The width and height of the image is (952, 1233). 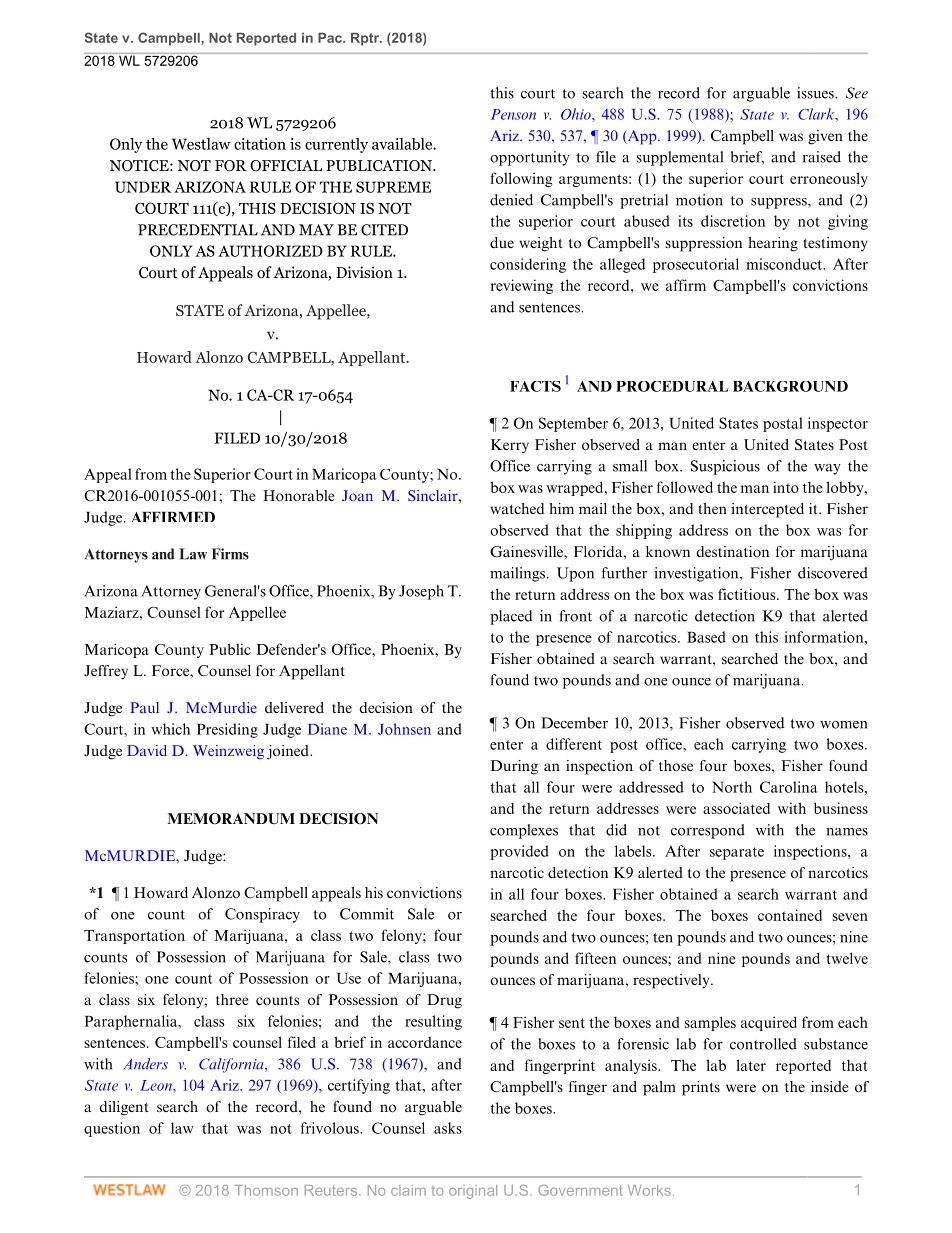 I want to click on Westlaw, so click(x=201, y=144).
